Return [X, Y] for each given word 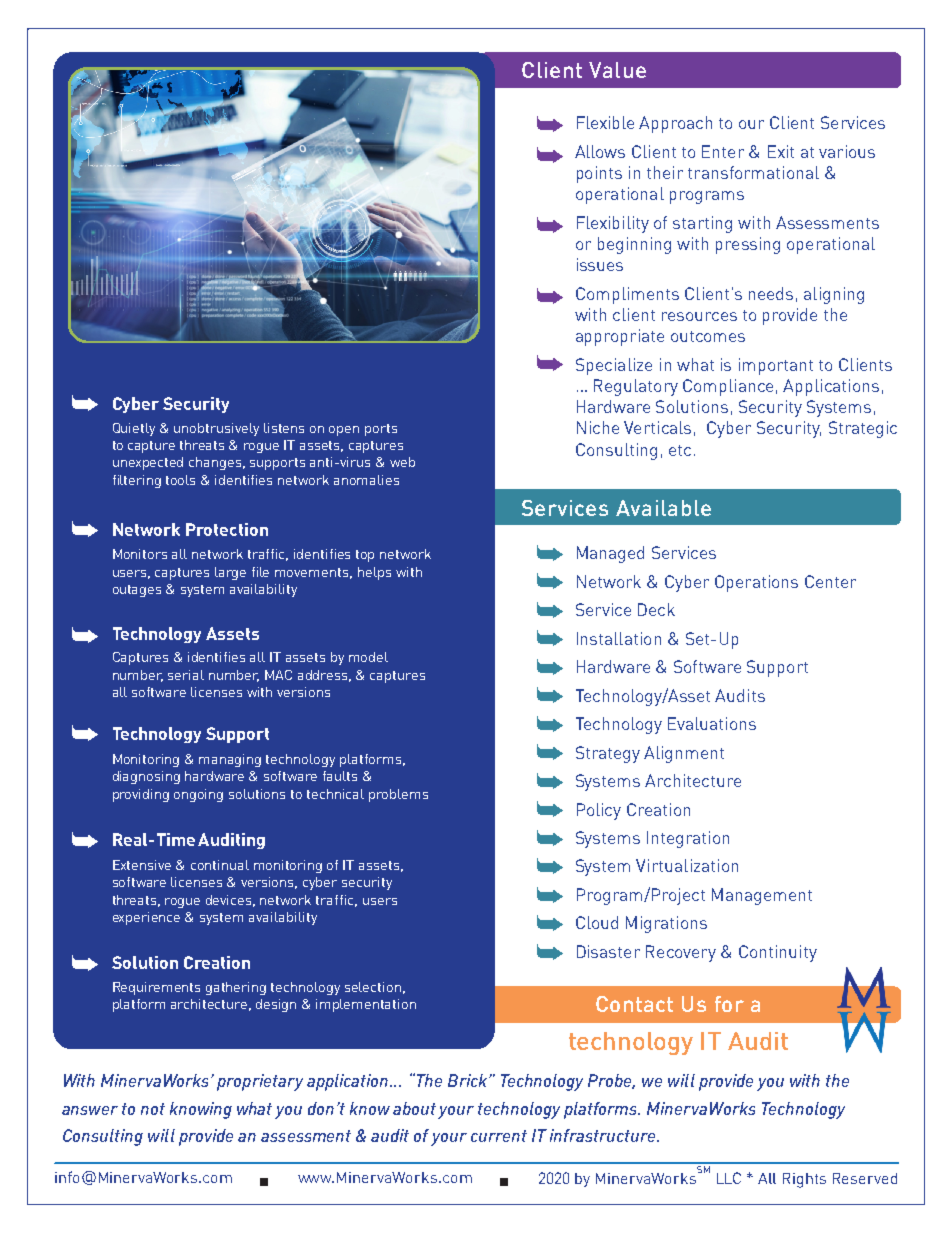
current [499, 1136]
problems [398, 795]
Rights [804, 1180]
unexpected [148, 463]
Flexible [605, 122]
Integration [688, 839]
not [153, 1109]
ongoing [198, 795]
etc [680, 450]
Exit [781, 151]
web [402, 462]
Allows [600, 151]
